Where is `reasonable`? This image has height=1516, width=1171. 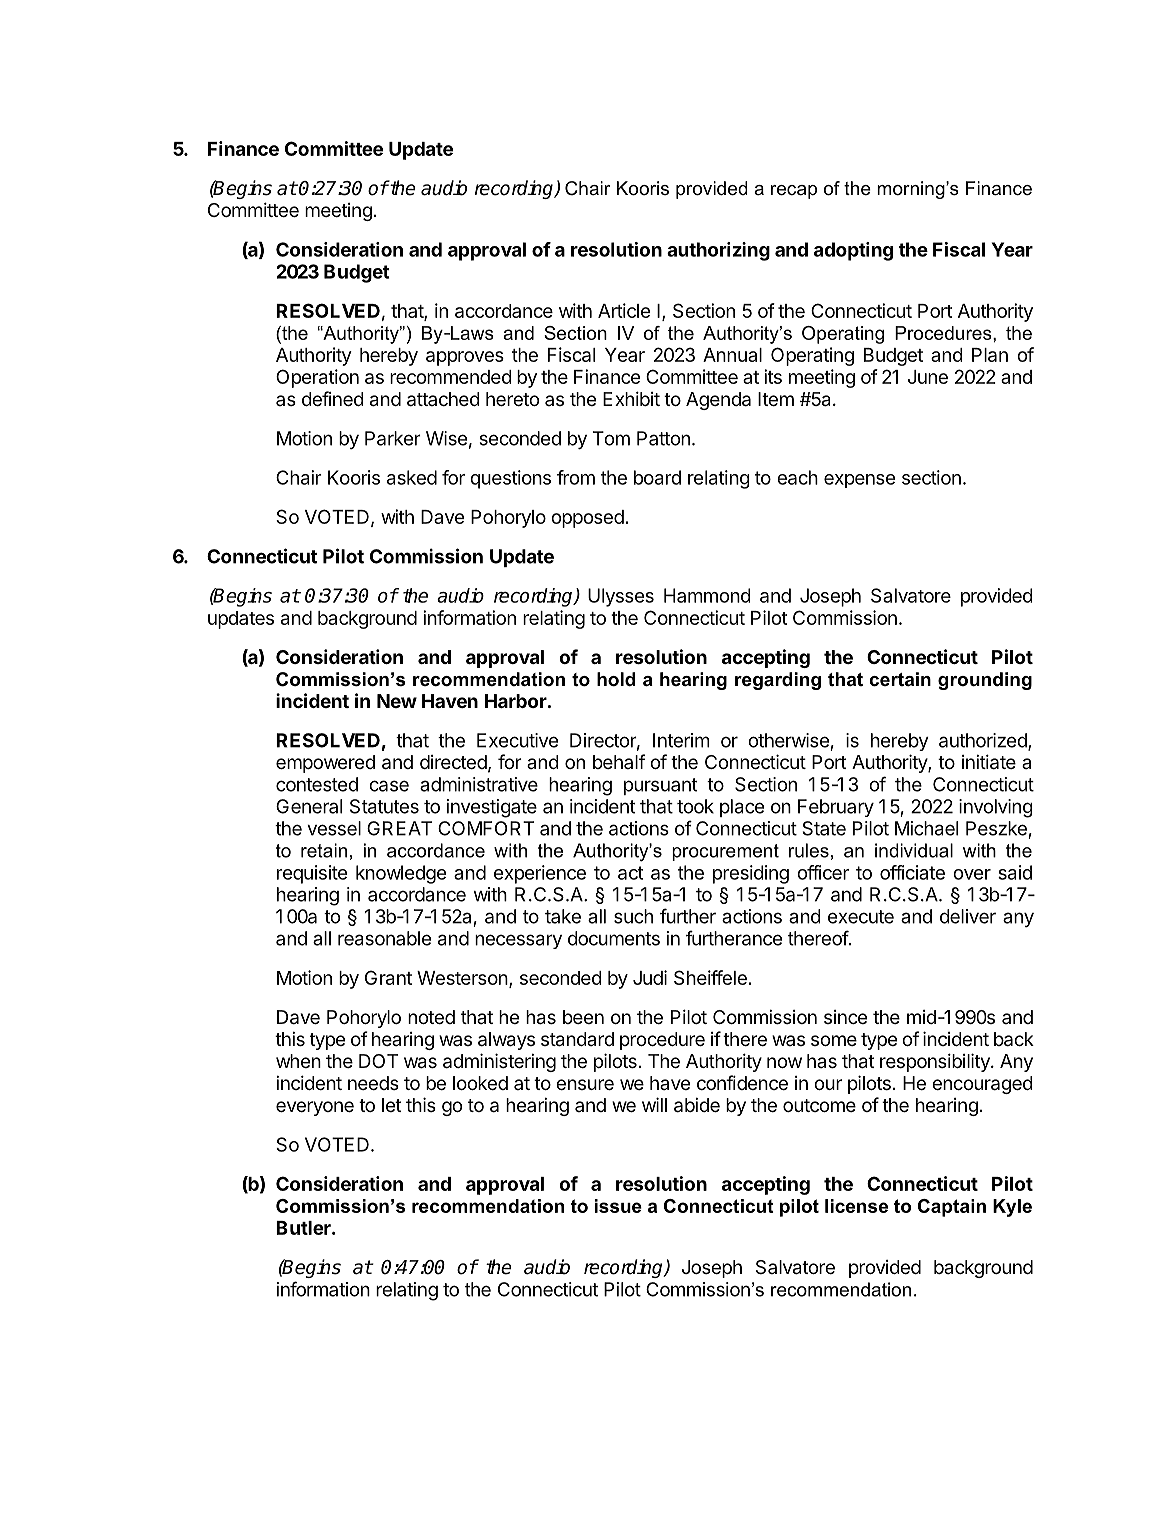 reasonable is located at coordinates (384, 938).
